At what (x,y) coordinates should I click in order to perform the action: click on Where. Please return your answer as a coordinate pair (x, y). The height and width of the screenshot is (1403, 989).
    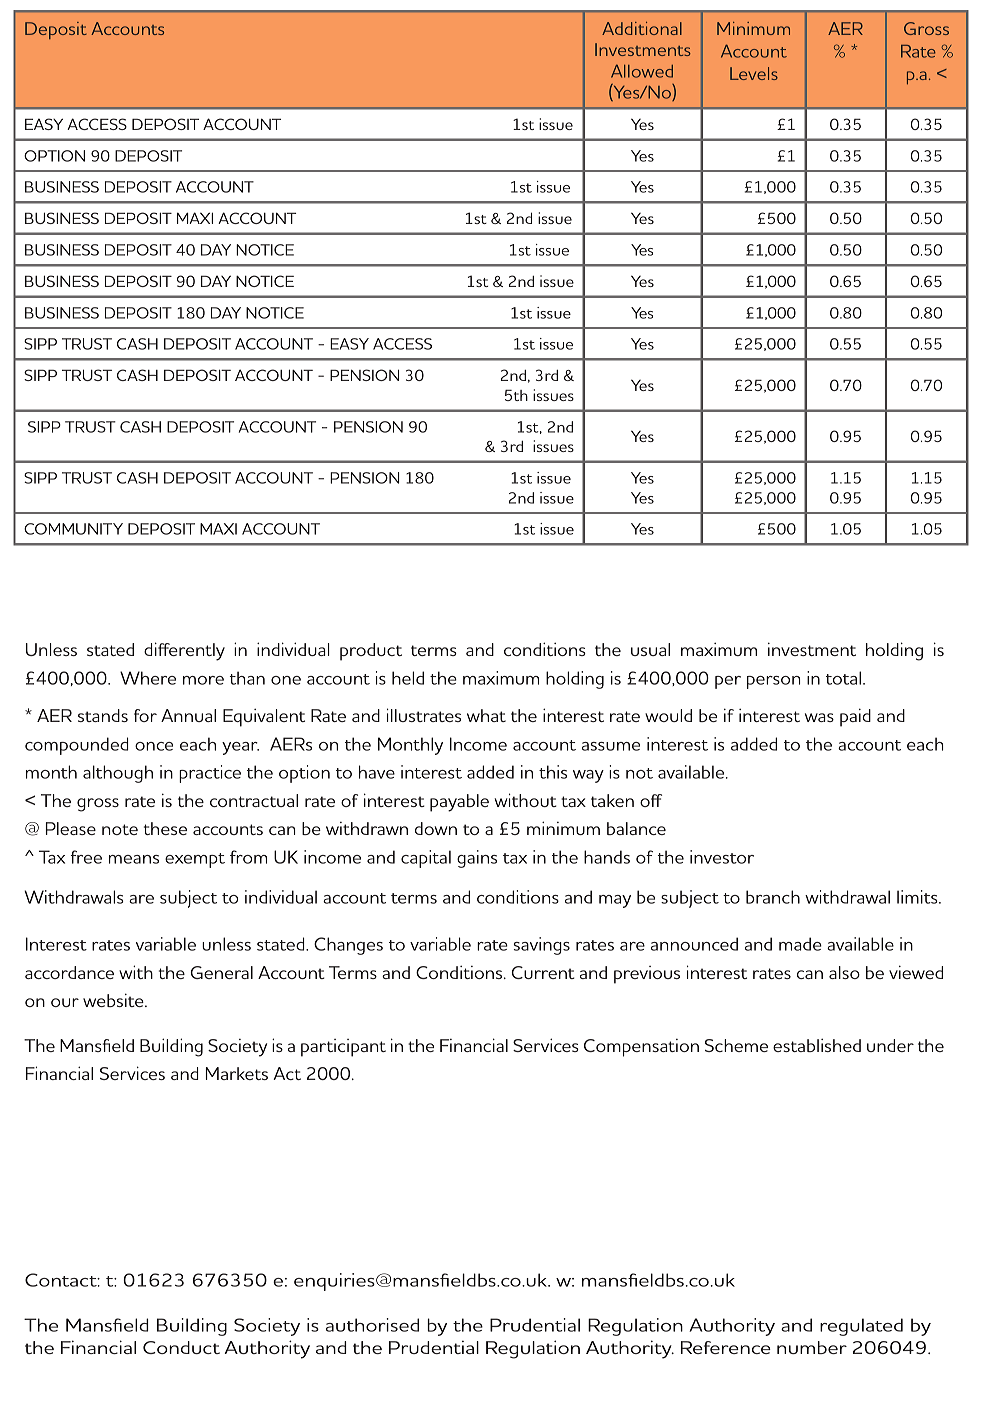
    Looking at the image, I should click on (148, 678).
